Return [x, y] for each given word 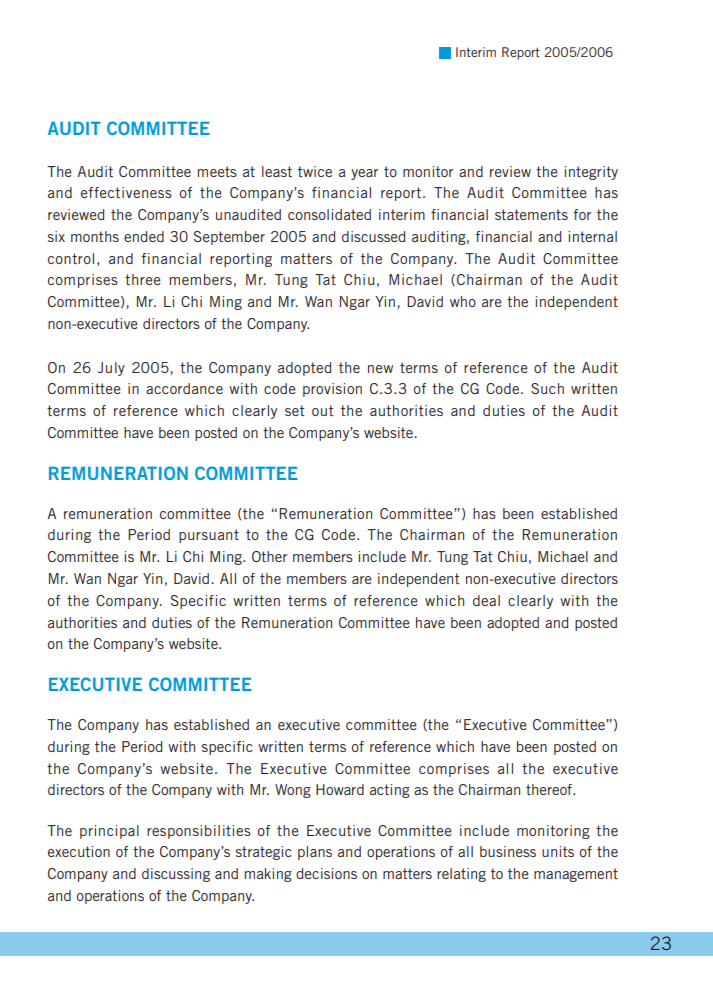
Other [269, 556]
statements [531, 214]
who [463, 301]
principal [109, 832]
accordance [184, 388]
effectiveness [126, 192]
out [323, 410]
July [111, 369]
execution [79, 851]
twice [315, 171]
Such [547, 388]
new [380, 369]
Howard [340, 789]
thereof [550, 789]
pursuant [209, 536]
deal [486, 600]
